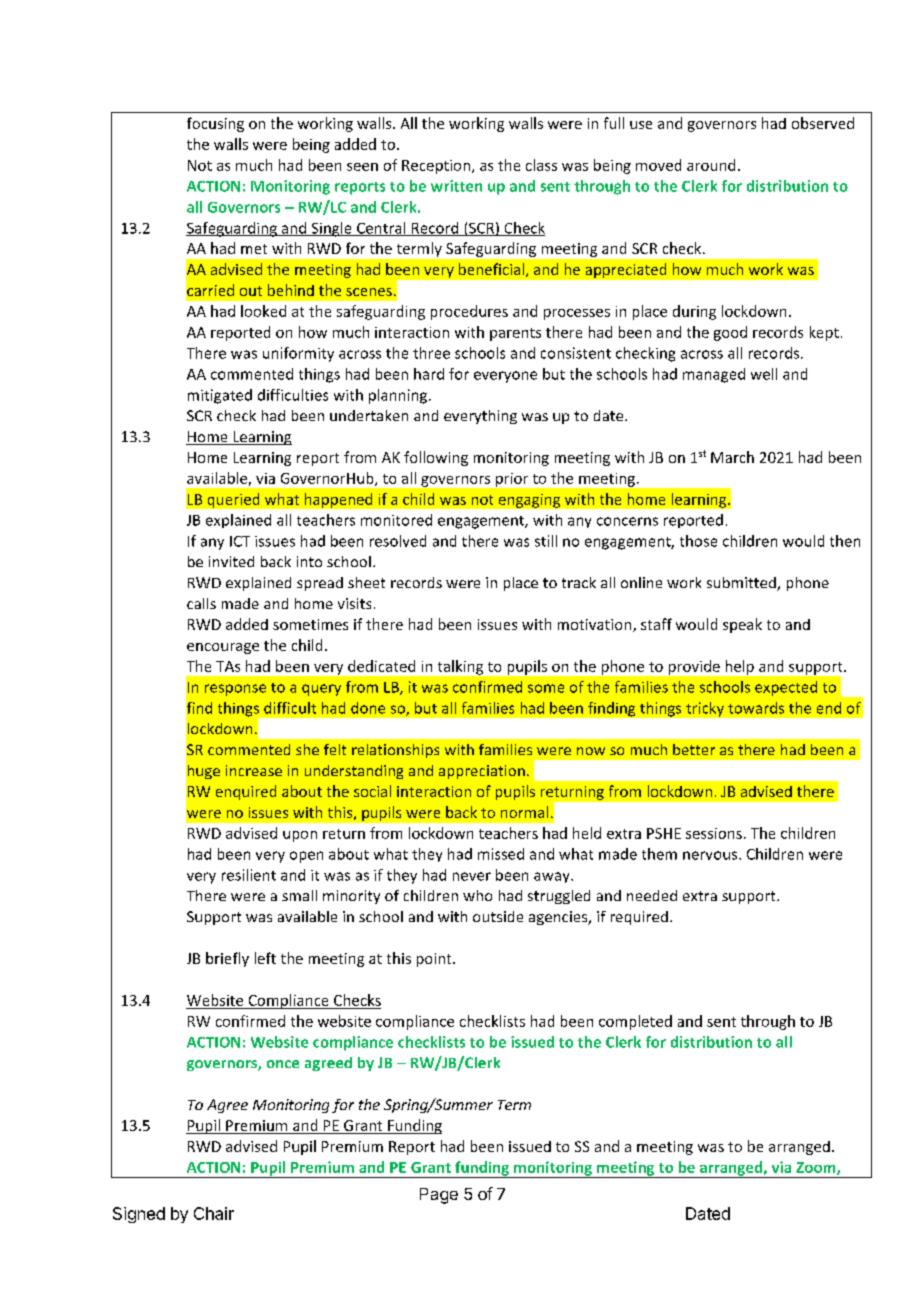  I want to click on focusing, so click(215, 124).
